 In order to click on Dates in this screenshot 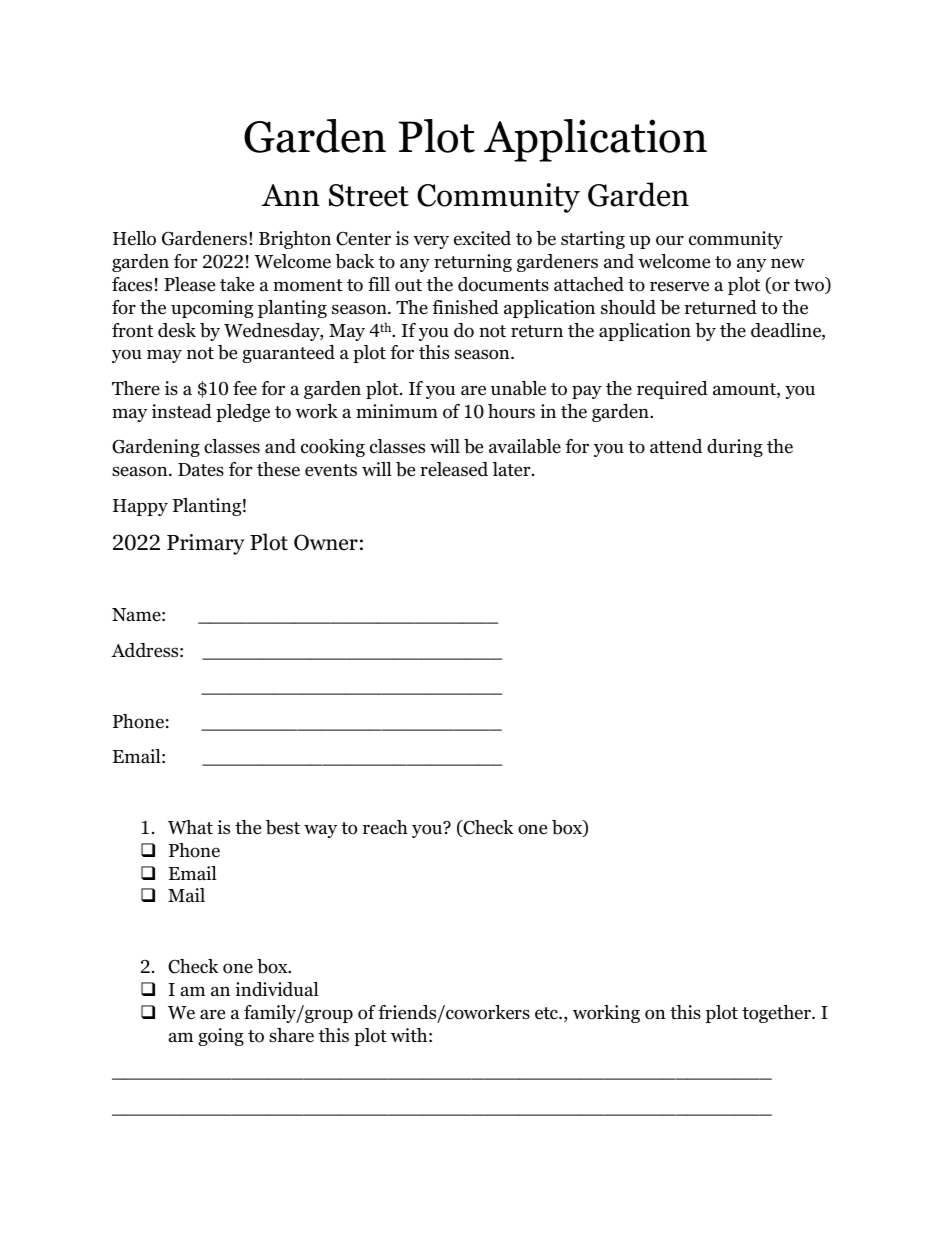, I will do `click(201, 470)`.
